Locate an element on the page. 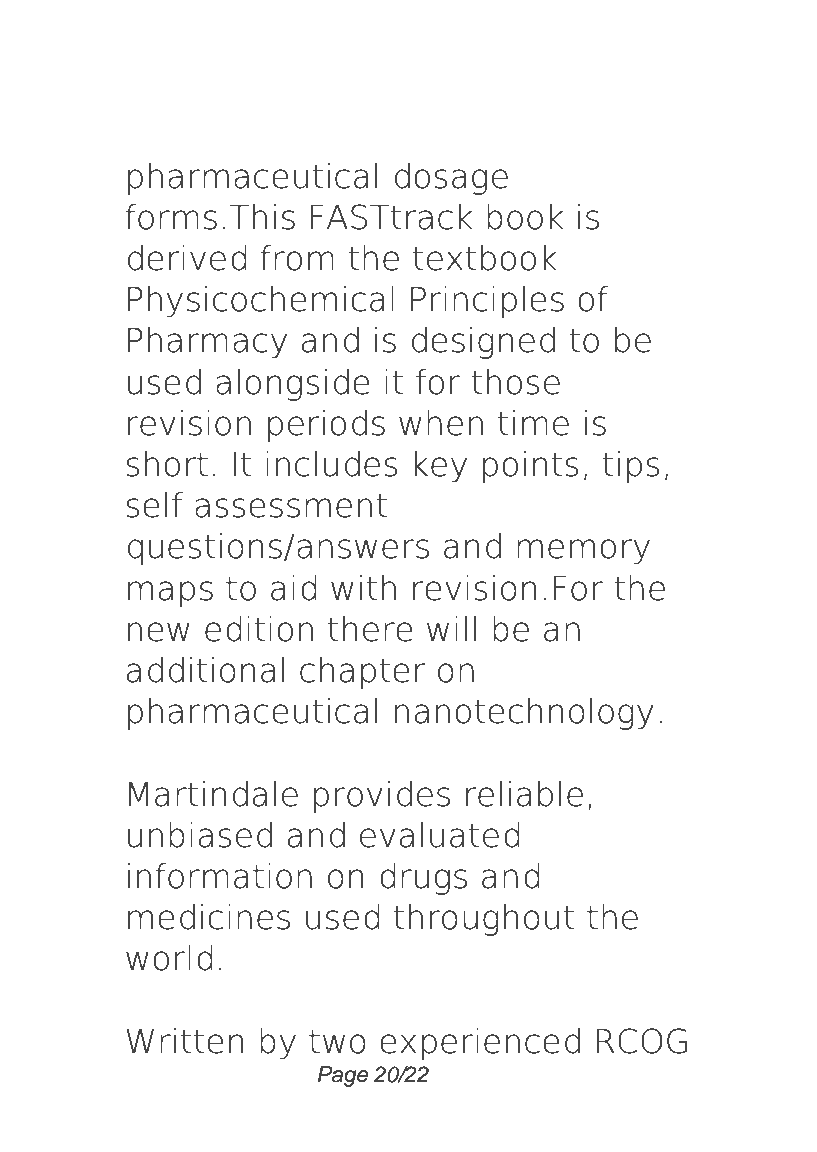 The width and height of the image is (817, 1152). short is located at coordinates (167, 464).
